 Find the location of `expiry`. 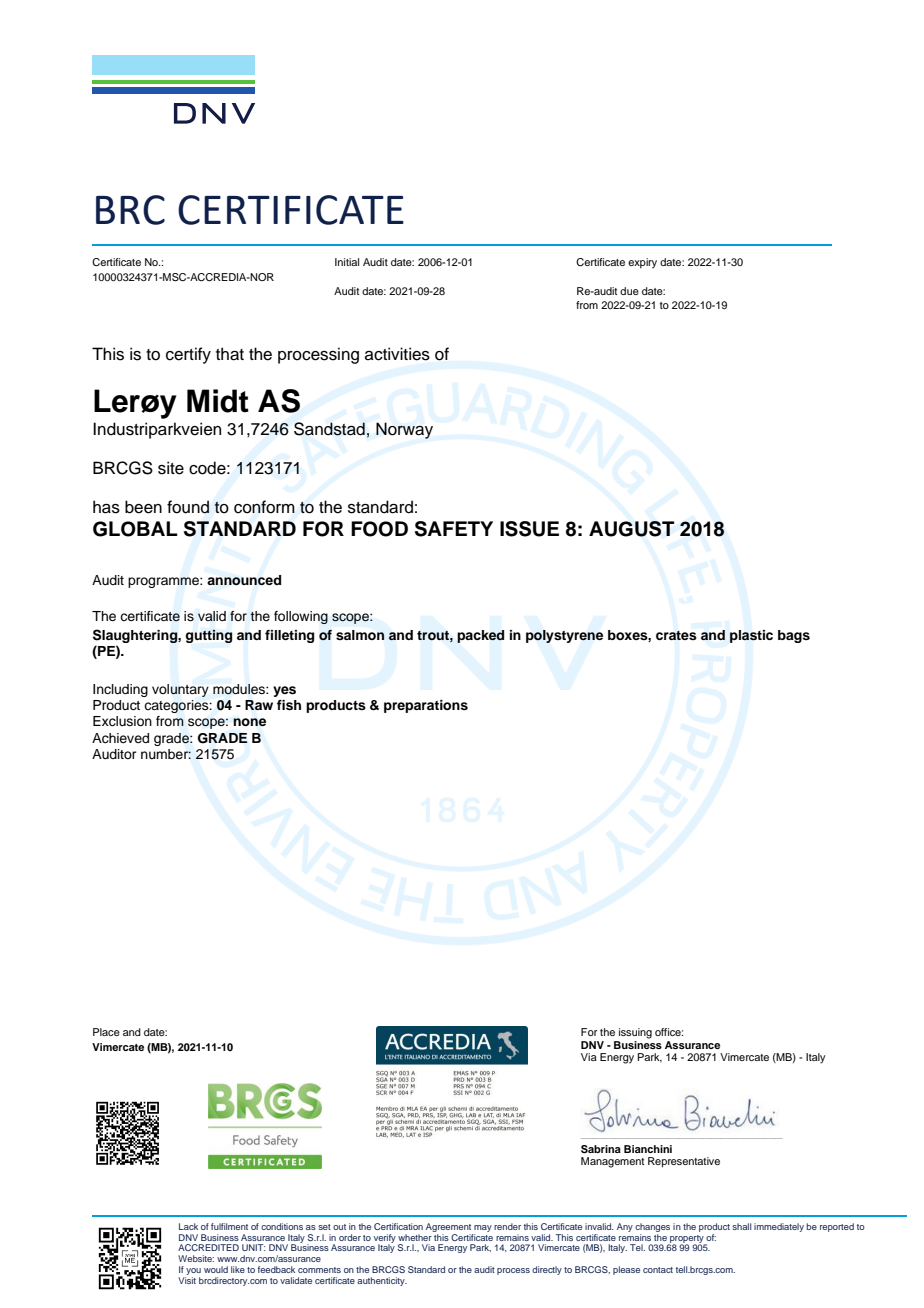

expiry is located at coordinates (642, 263).
